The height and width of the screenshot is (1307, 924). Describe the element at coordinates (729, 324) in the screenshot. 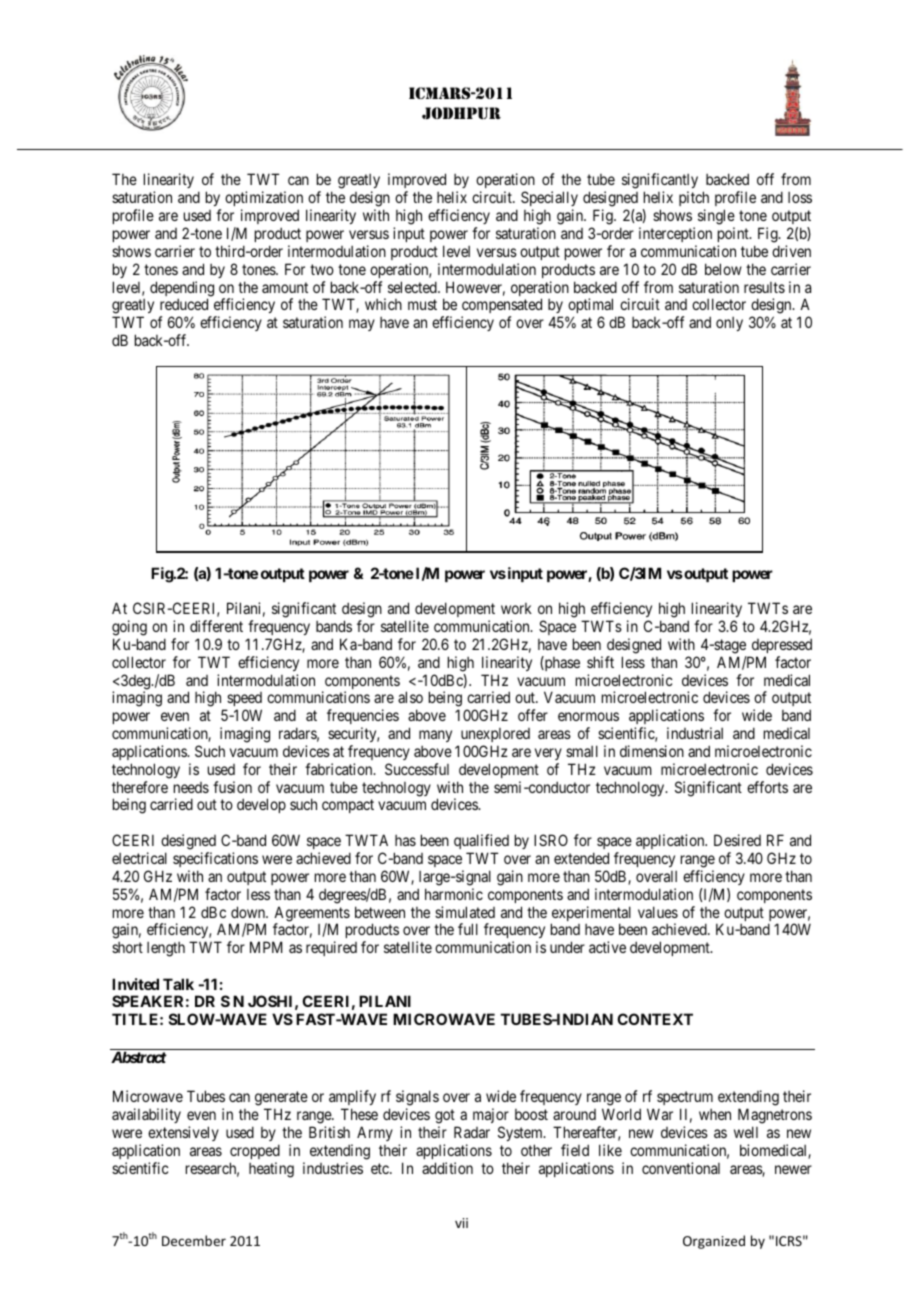

I see `only` at that location.
